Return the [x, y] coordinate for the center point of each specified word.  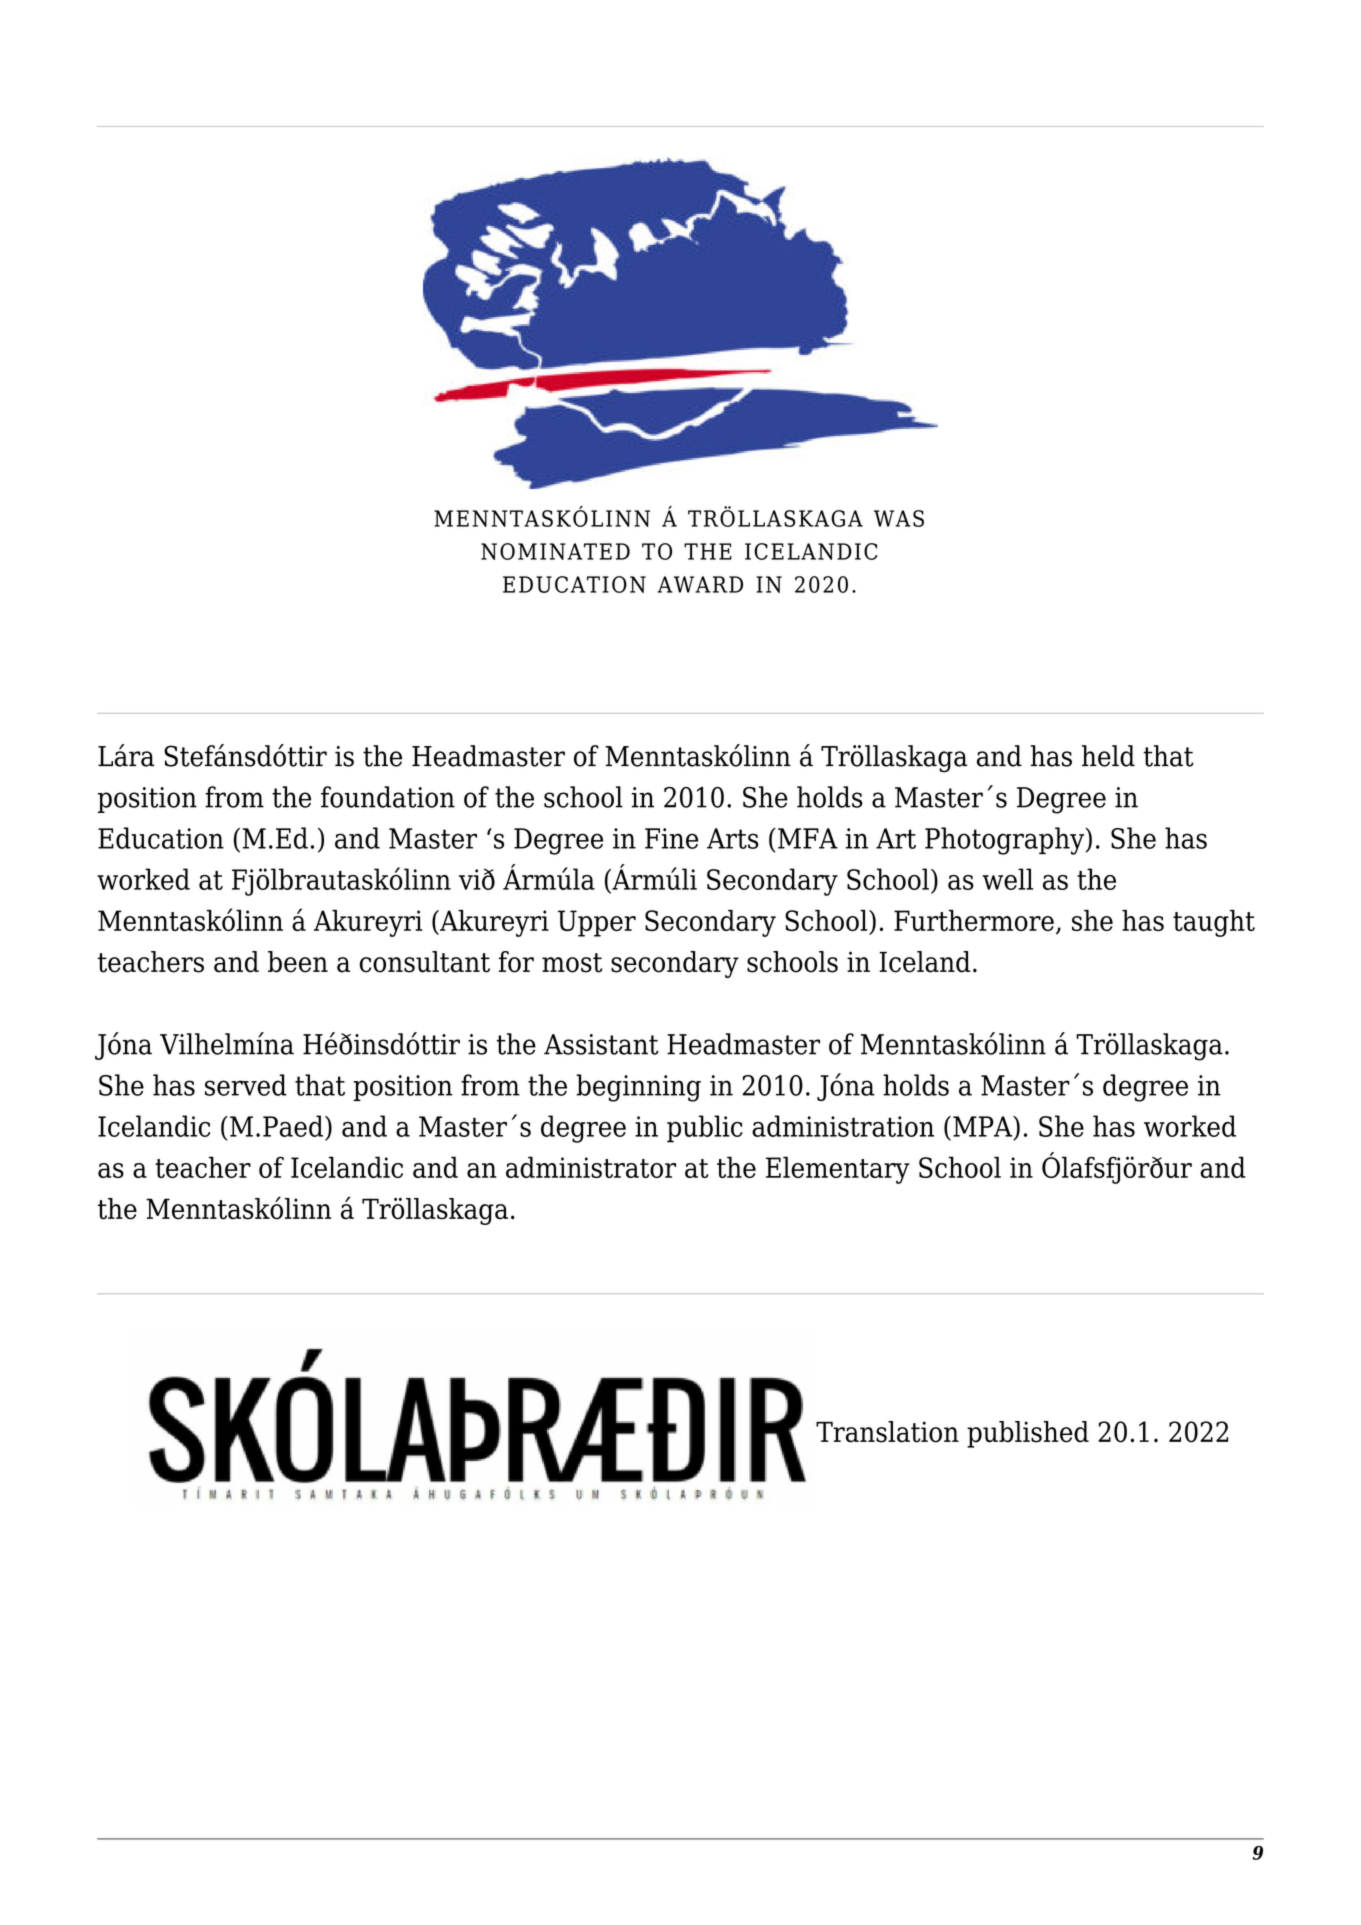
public [705, 1129]
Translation [887, 1432]
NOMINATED [555, 551]
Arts [733, 838]
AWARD [700, 584]
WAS [899, 518]
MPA [984, 1127]
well [1007, 879]
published [1028, 1434]
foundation [388, 797]
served [246, 1085]
